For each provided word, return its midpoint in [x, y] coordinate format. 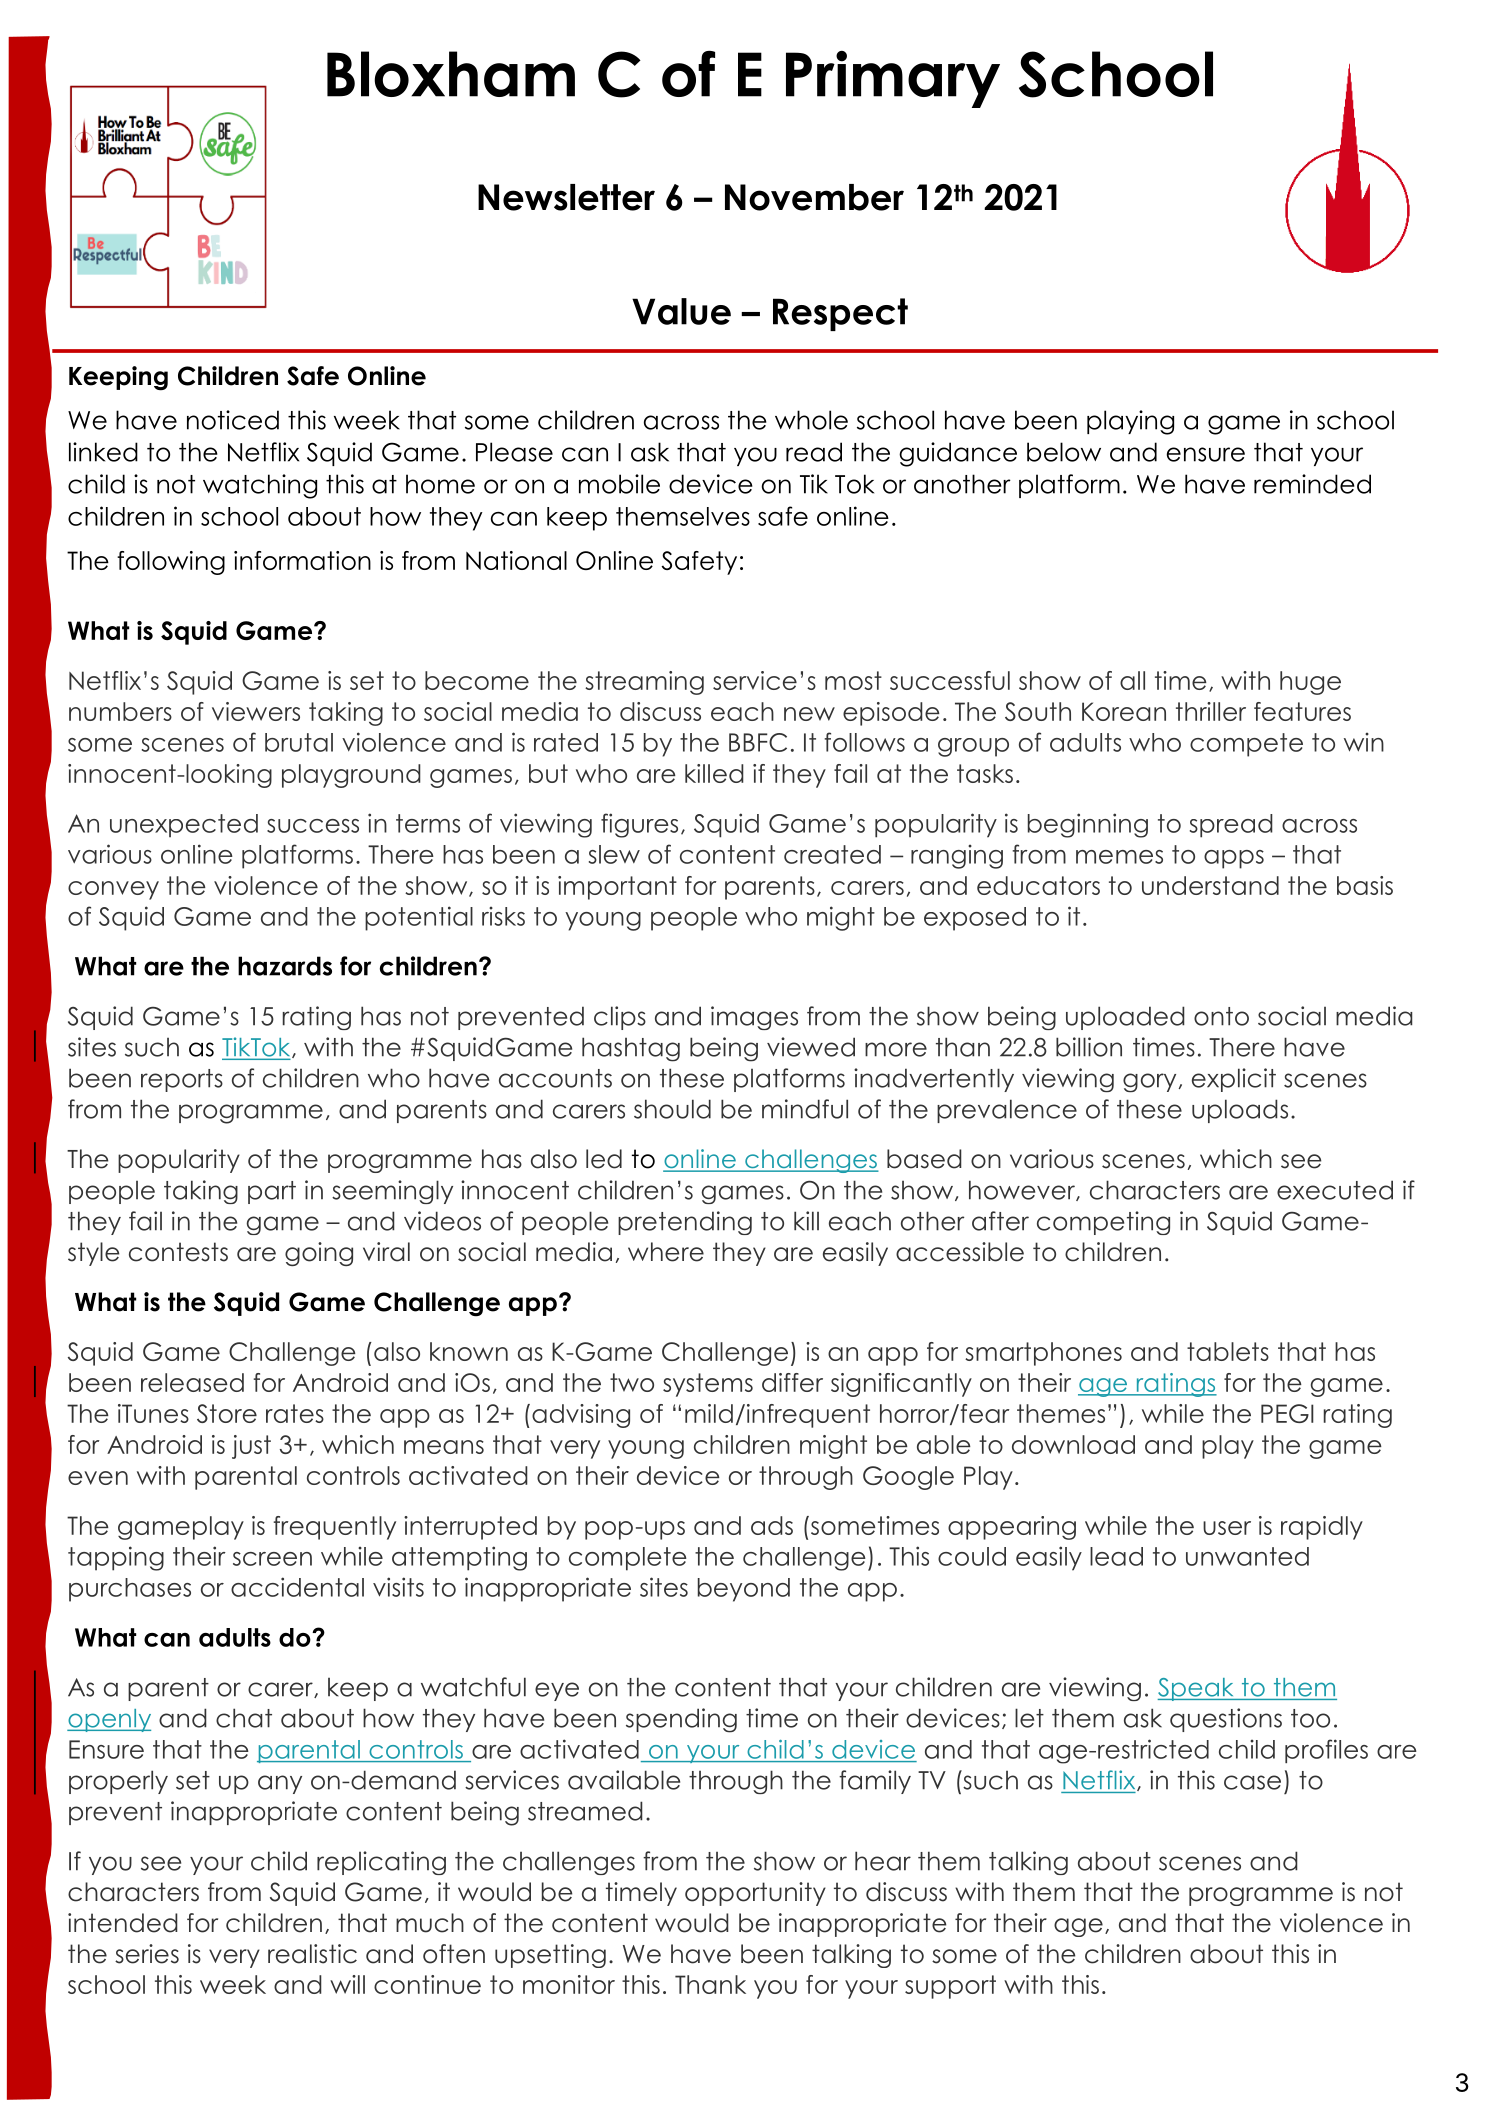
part [272, 1192]
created [832, 854]
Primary [893, 79]
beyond [744, 1590]
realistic [312, 1954]
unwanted [1247, 1556]
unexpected [184, 825]
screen [272, 1559]
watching [260, 486]
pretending [685, 1223]
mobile [619, 484]
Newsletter [566, 197]
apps [1234, 859]
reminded [1312, 484]
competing [1103, 1223]
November [814, 197]
